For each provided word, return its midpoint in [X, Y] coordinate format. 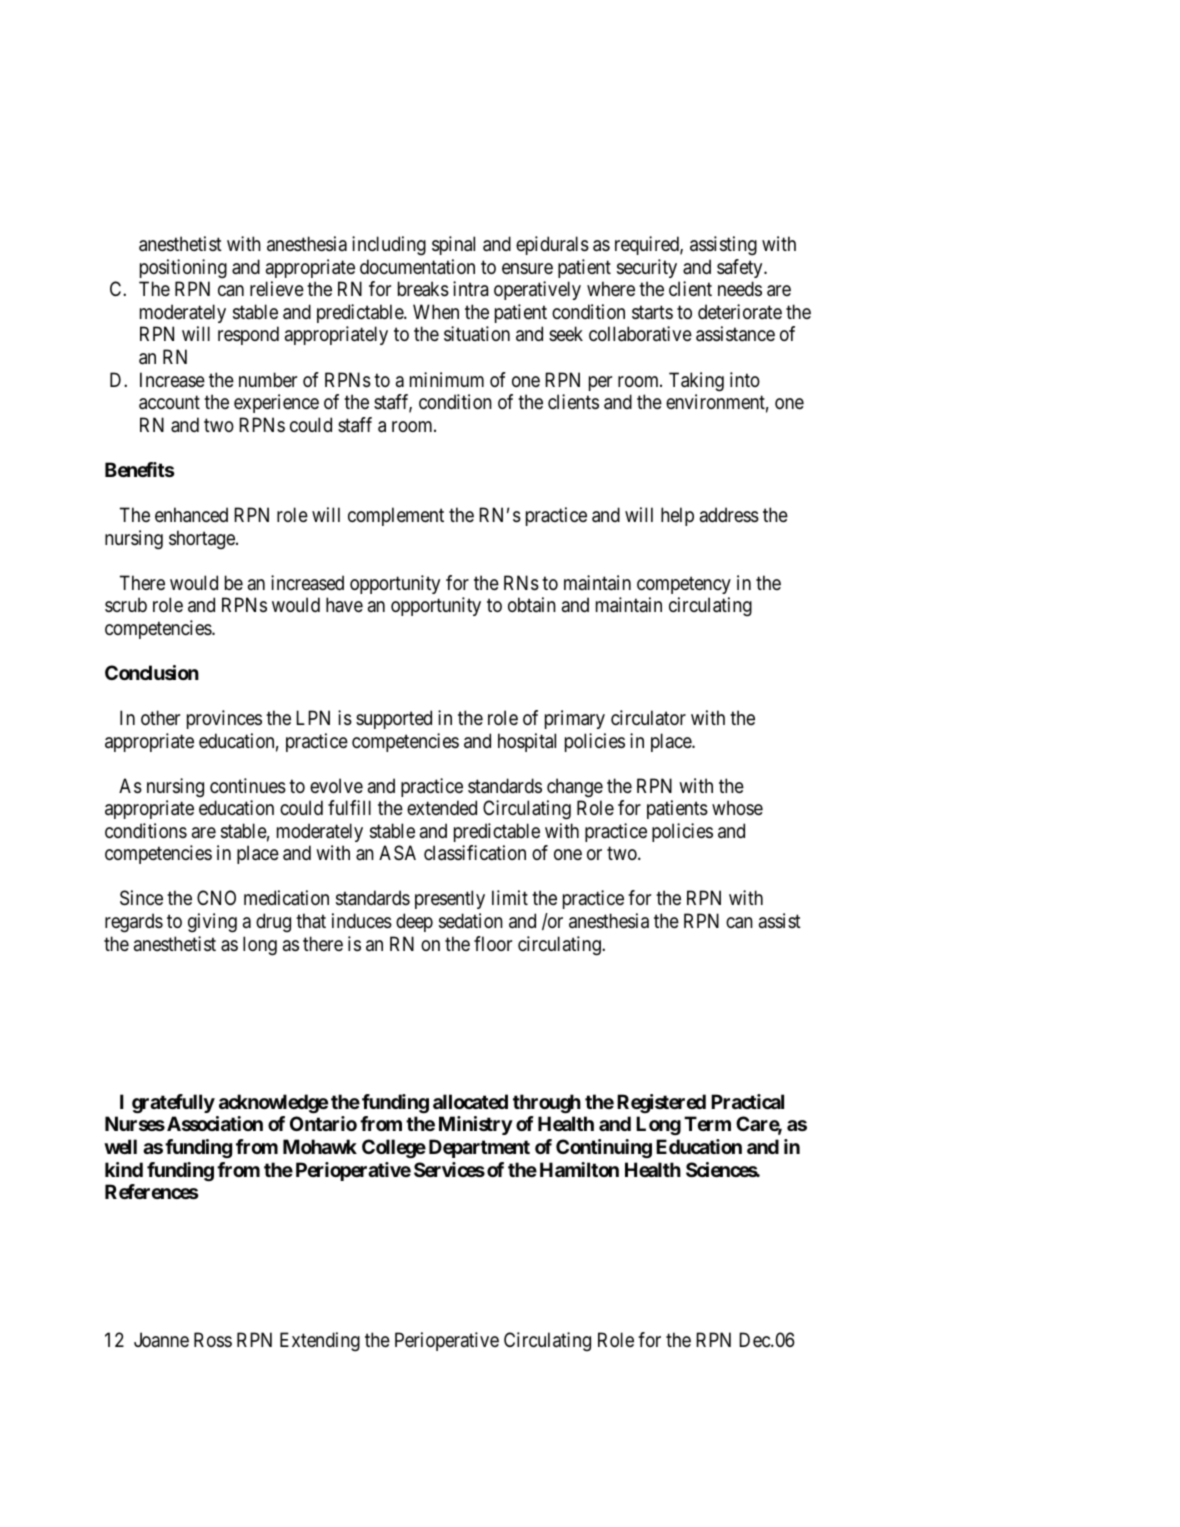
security [647, 268]
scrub [126, 604]
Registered [661, 1103]
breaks [423, 289]
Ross [213, 1340]
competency [684, 585]
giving [212, 923]
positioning [183, 268]
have [344, 605]
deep [414, 922]
